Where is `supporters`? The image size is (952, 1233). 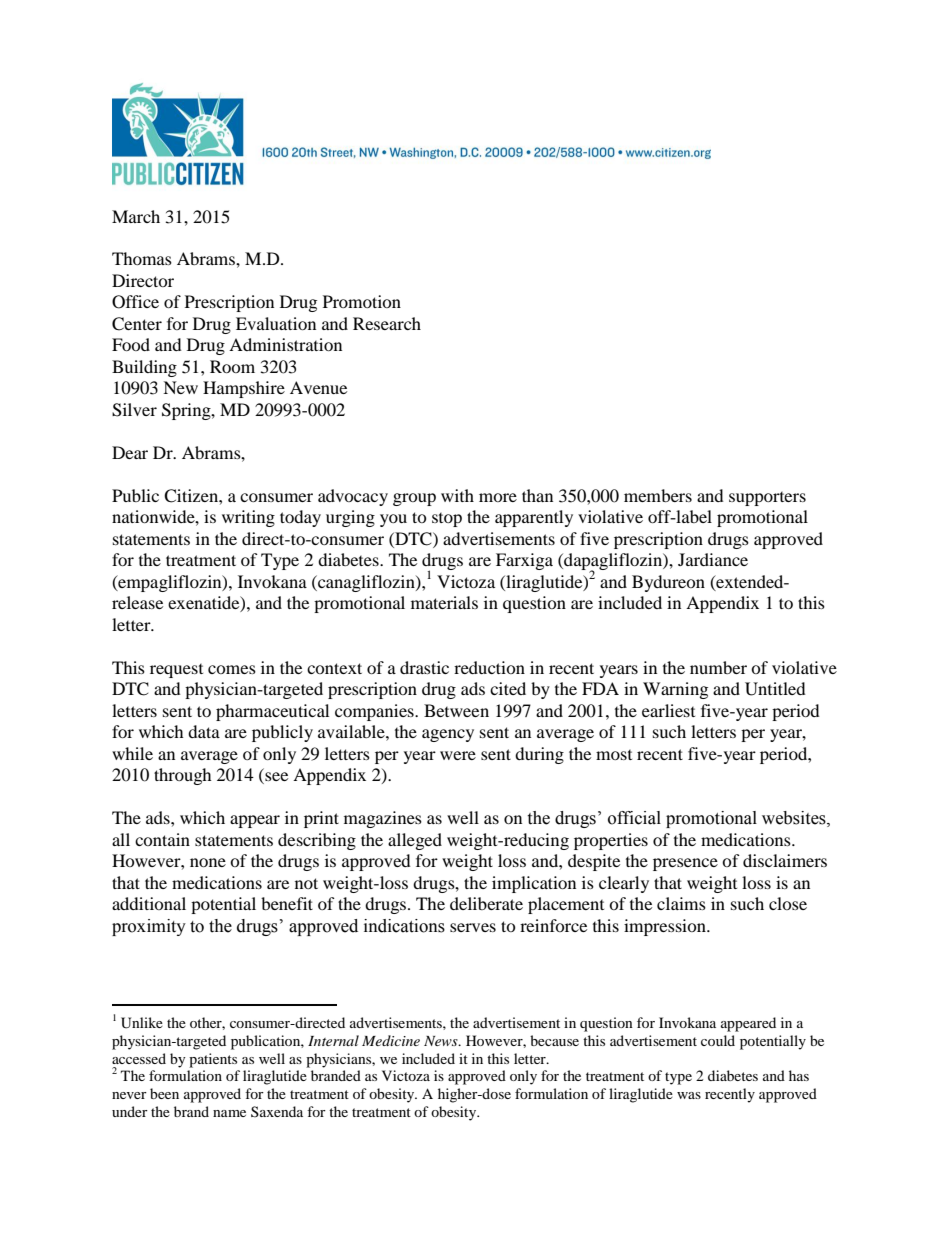 supporters is located at coordinates (767, 499).
